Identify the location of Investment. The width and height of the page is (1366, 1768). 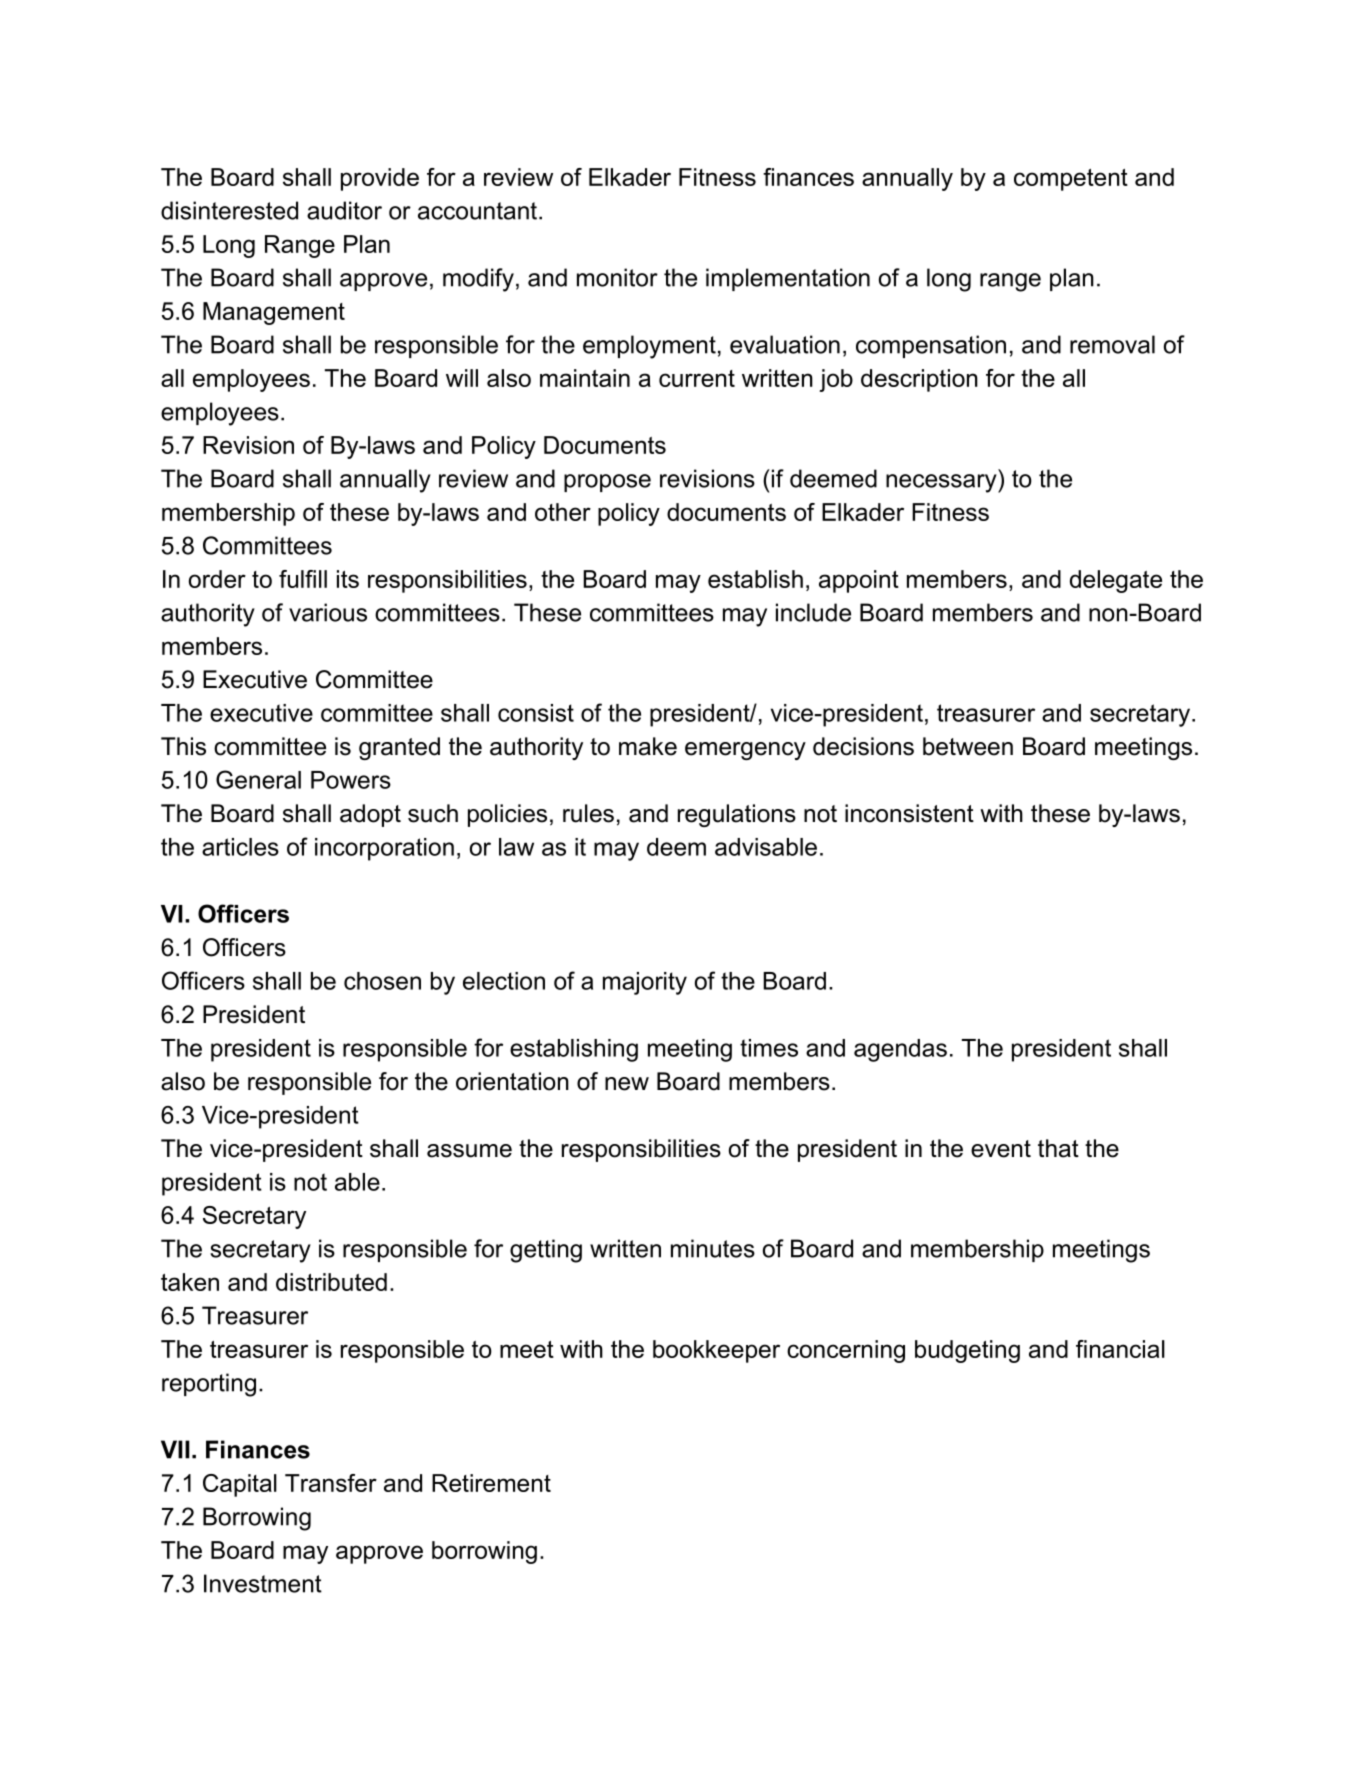
(263, 1583).
